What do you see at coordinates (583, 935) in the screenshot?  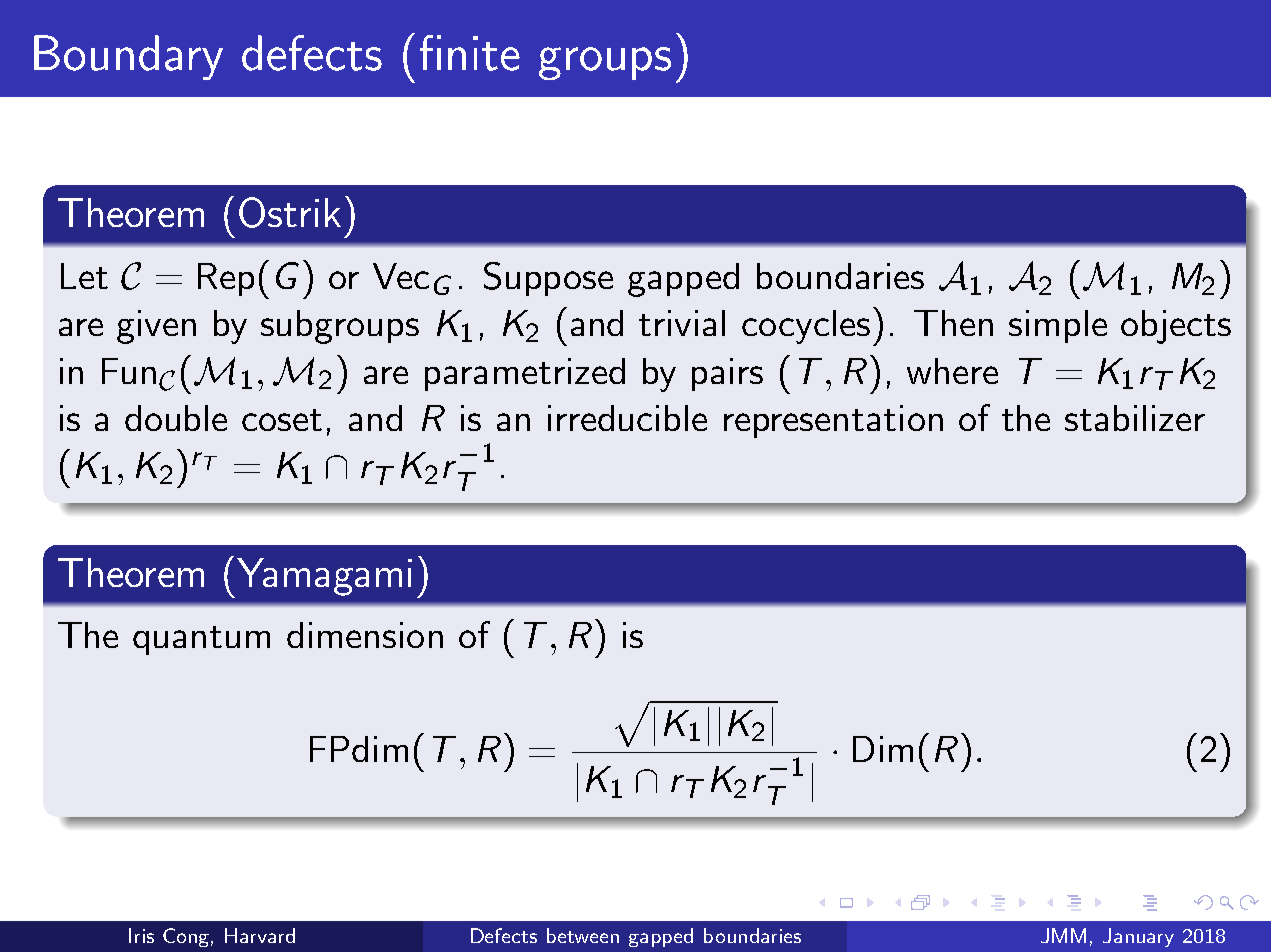 I see `between` at bounding box center [583, 935].
